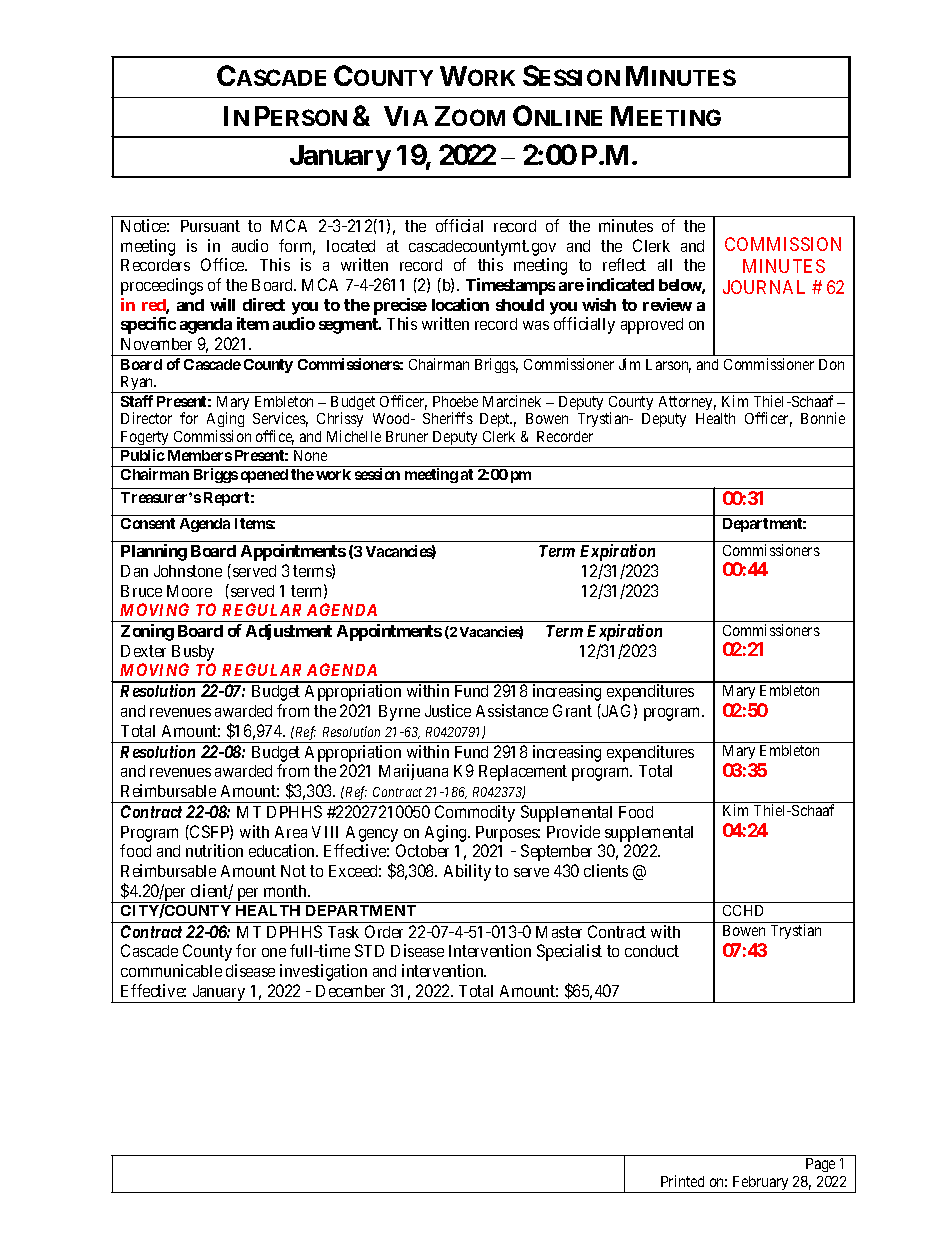 This page has width=952, height=1233. Describe the element at coordinates (764, 287) in the page. I see `JOURNAL` at that location.
